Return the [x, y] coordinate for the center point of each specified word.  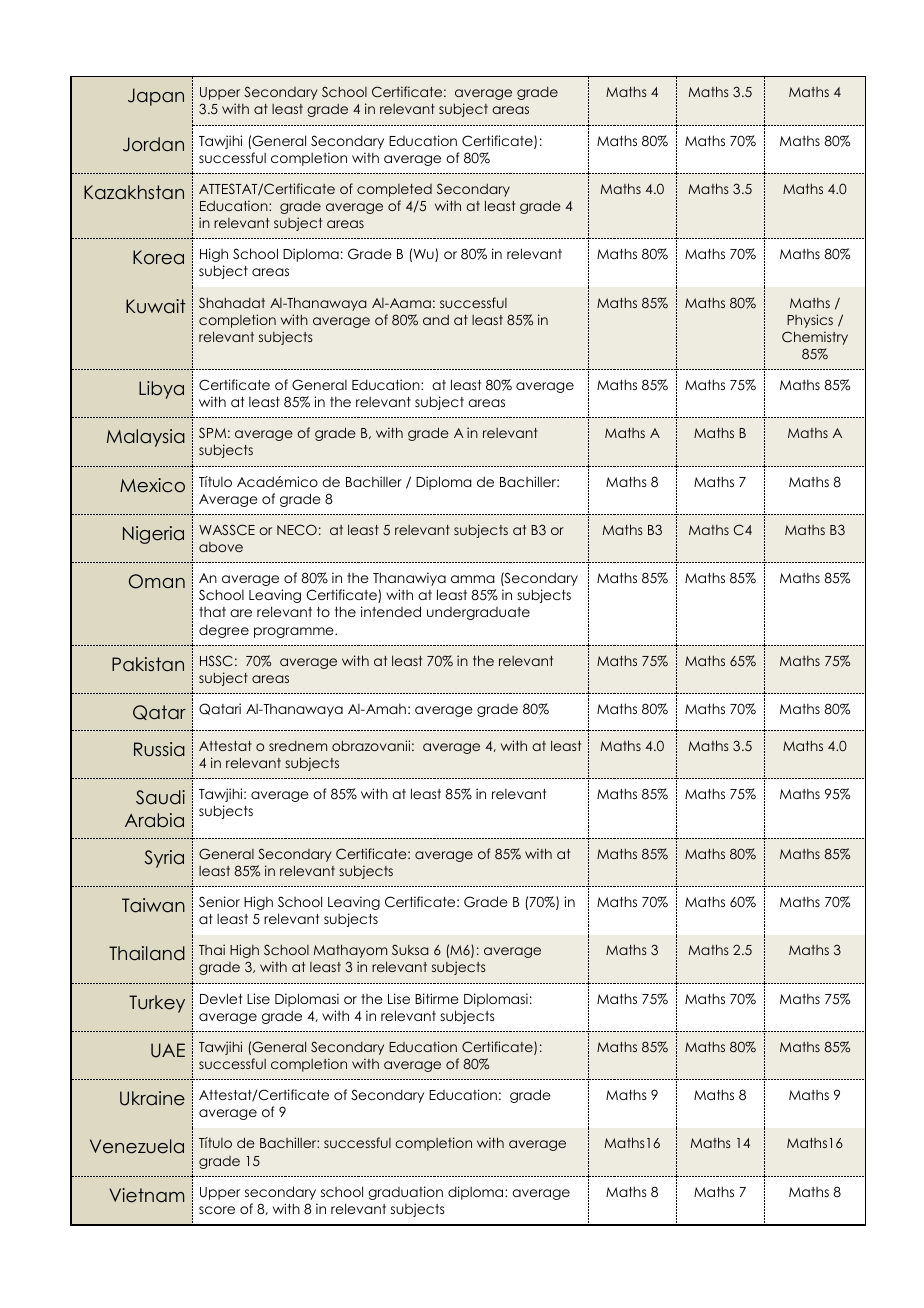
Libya [161, 390]
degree [224, 631]
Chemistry [815, 338]
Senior [219, 901]
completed [394, 190]
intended [391, 611]
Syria [164, 859]
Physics [810, 321]
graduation [405, 1193]
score [217, 1210]
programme [295, 632]
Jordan [153, 144]
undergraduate [478, 613]
